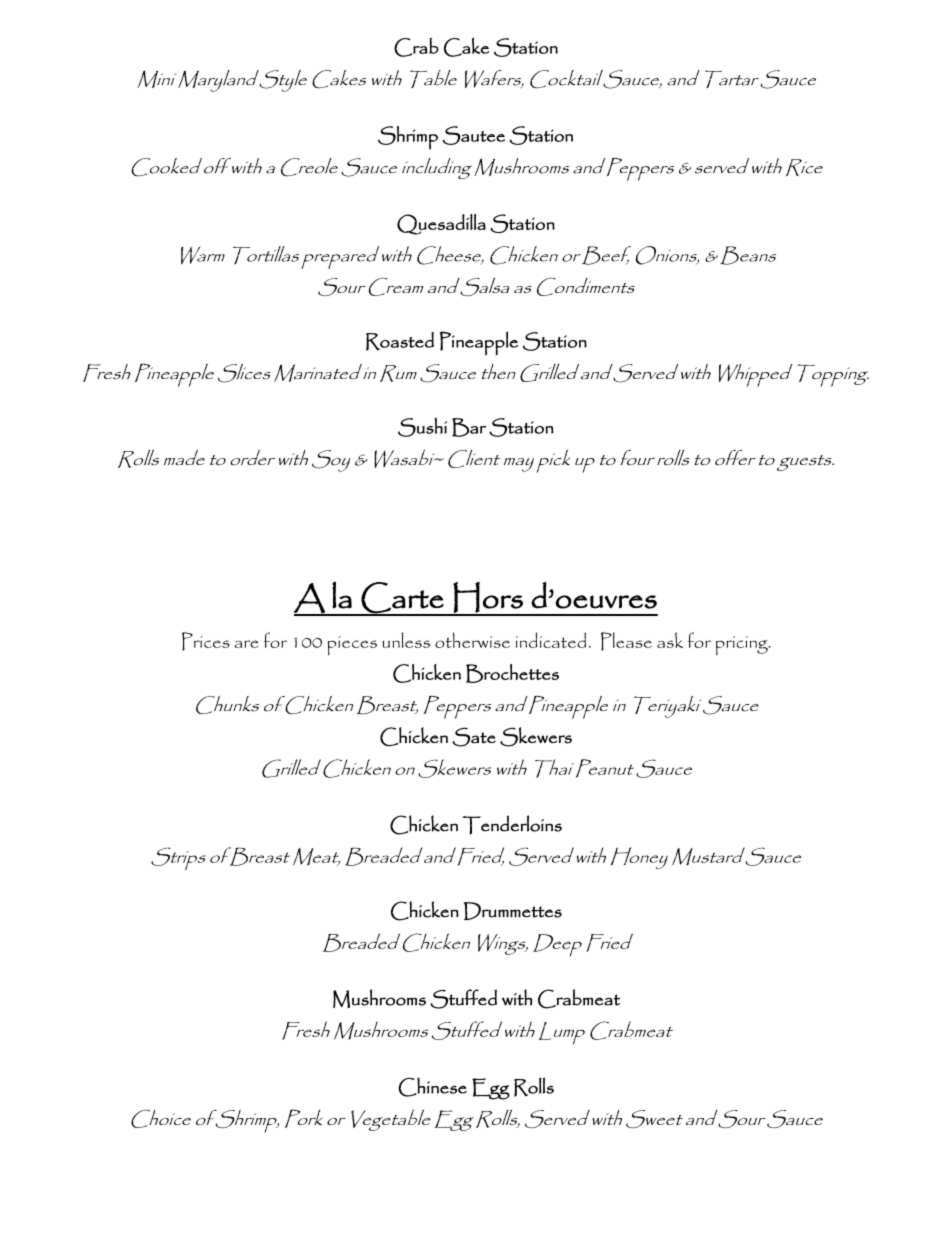 This screenshot has height=1233, width=952. Describe the element at coordinates (743, 646) in the screenshot. I see `pricing` at that location.
